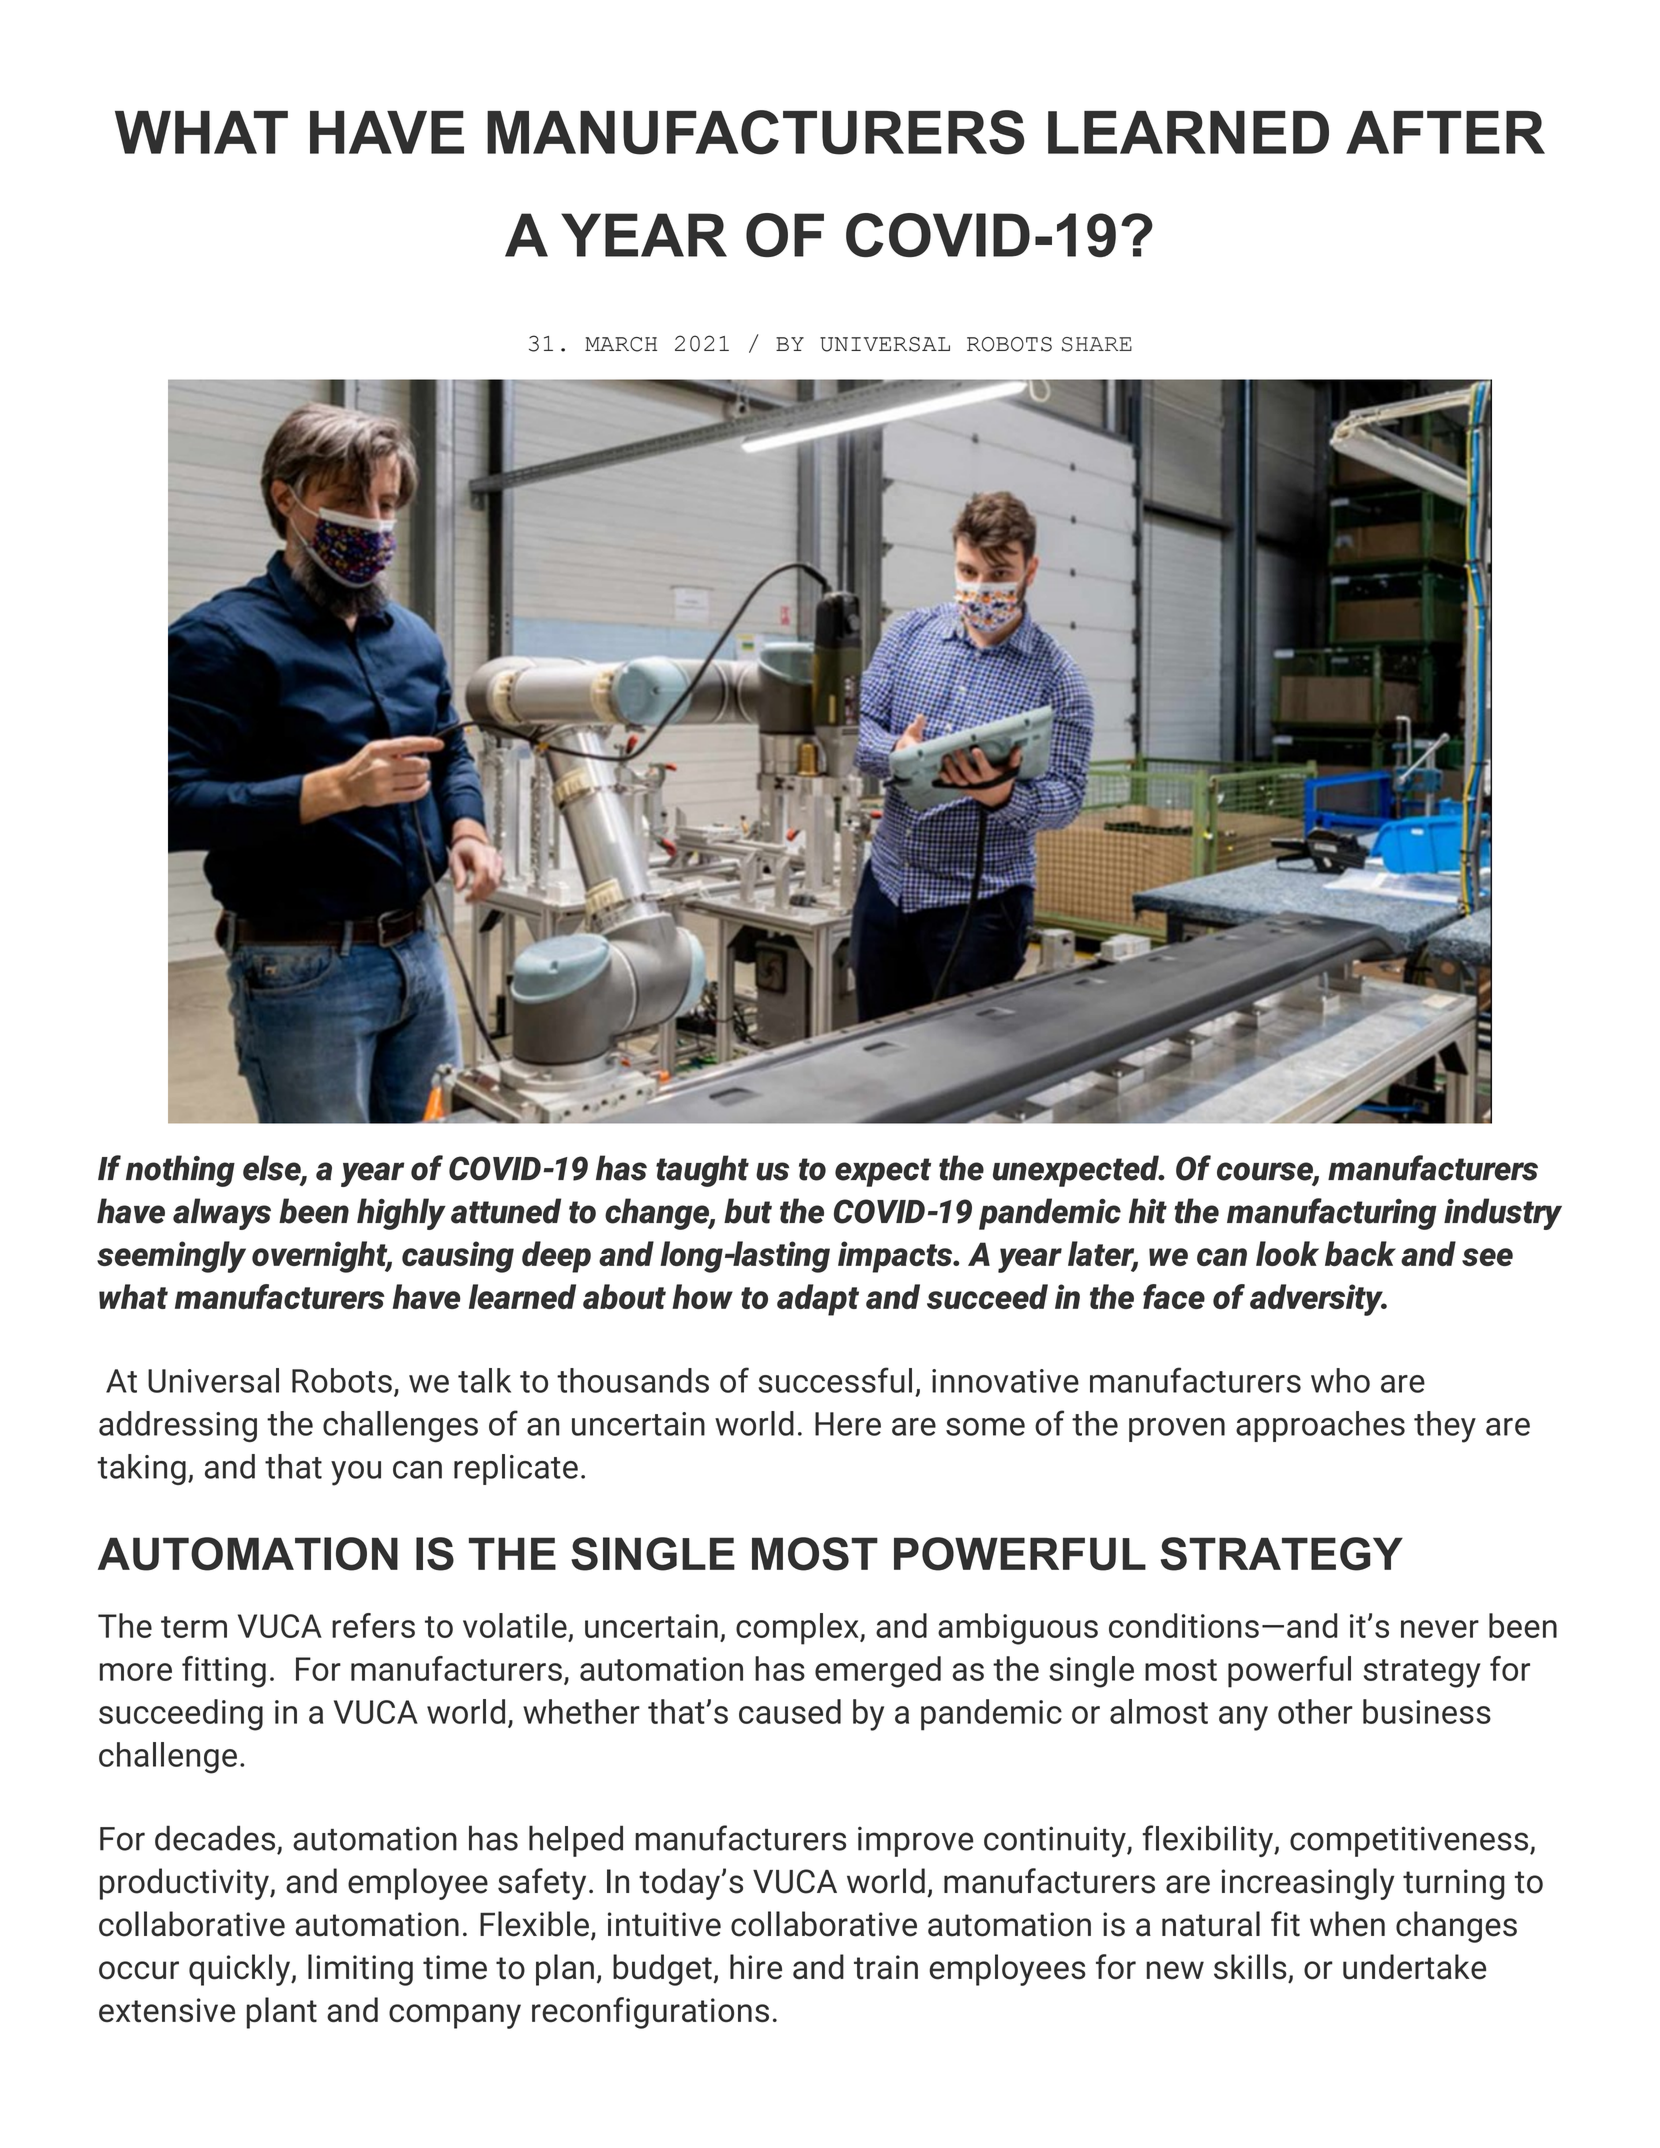 The image size is (1660, 2148). Describe the element at coordinates (1097, 344) in the screenshot. I see `SHARE` at that location.
